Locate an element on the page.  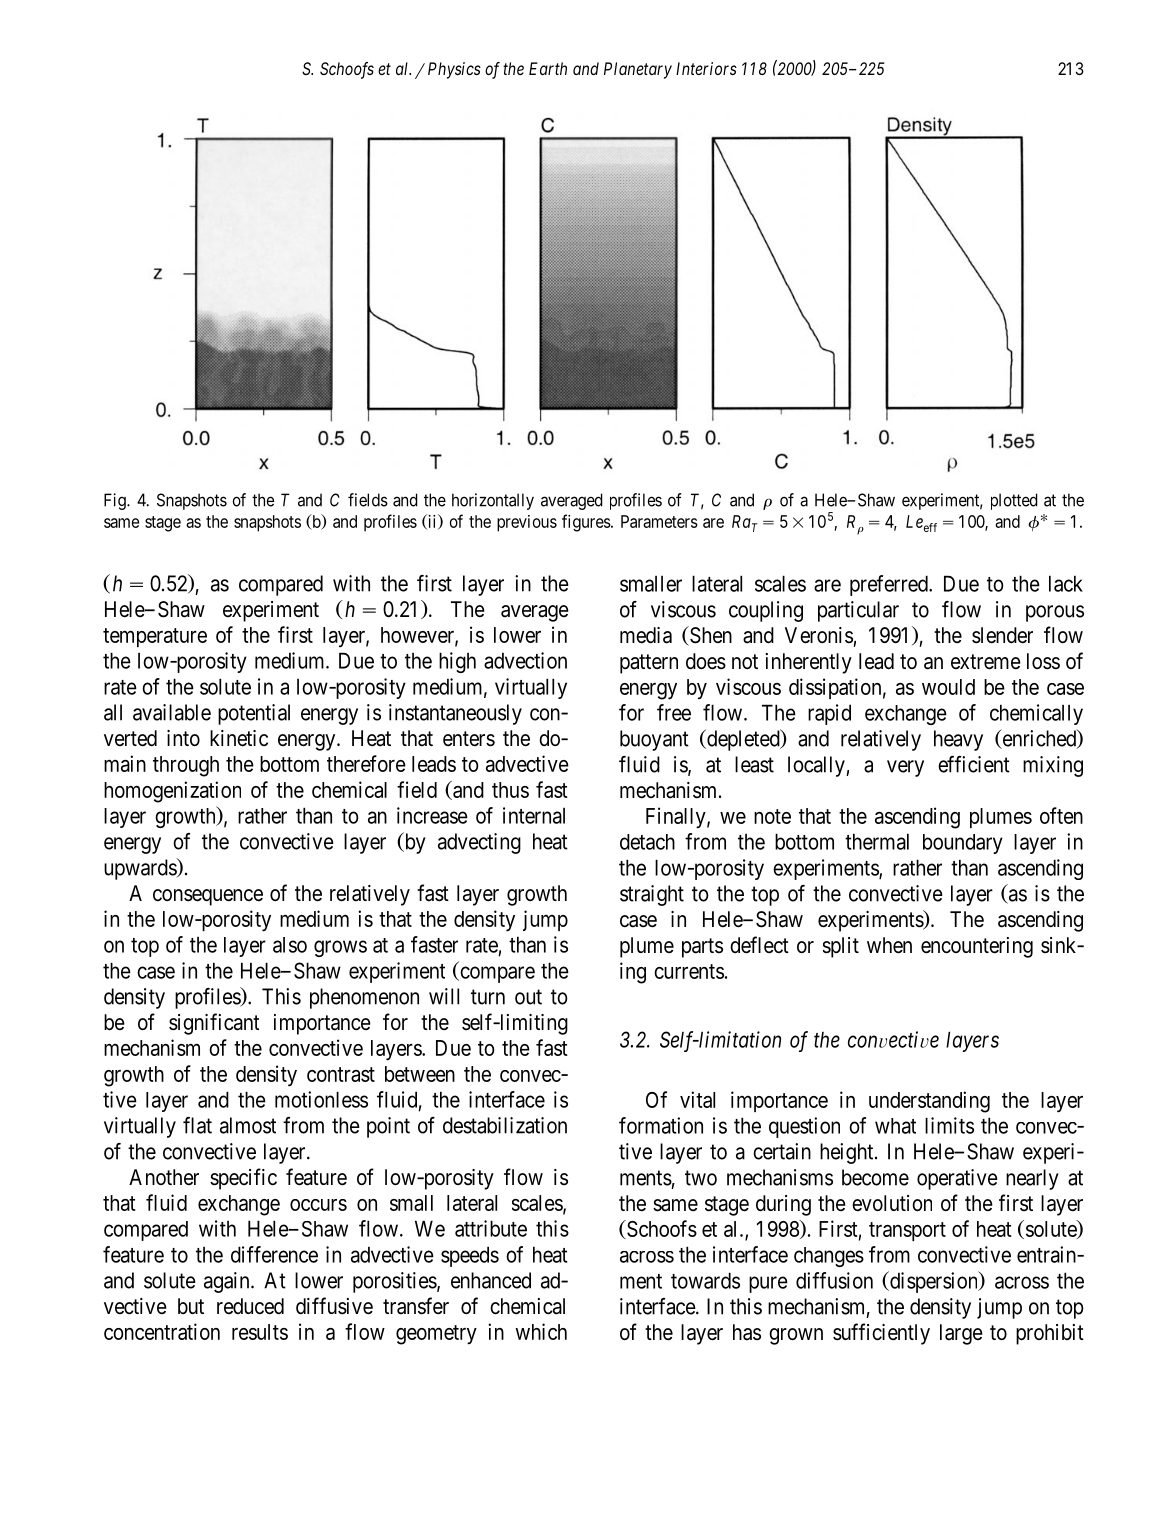
potential is located at coordinates (254, 714).
